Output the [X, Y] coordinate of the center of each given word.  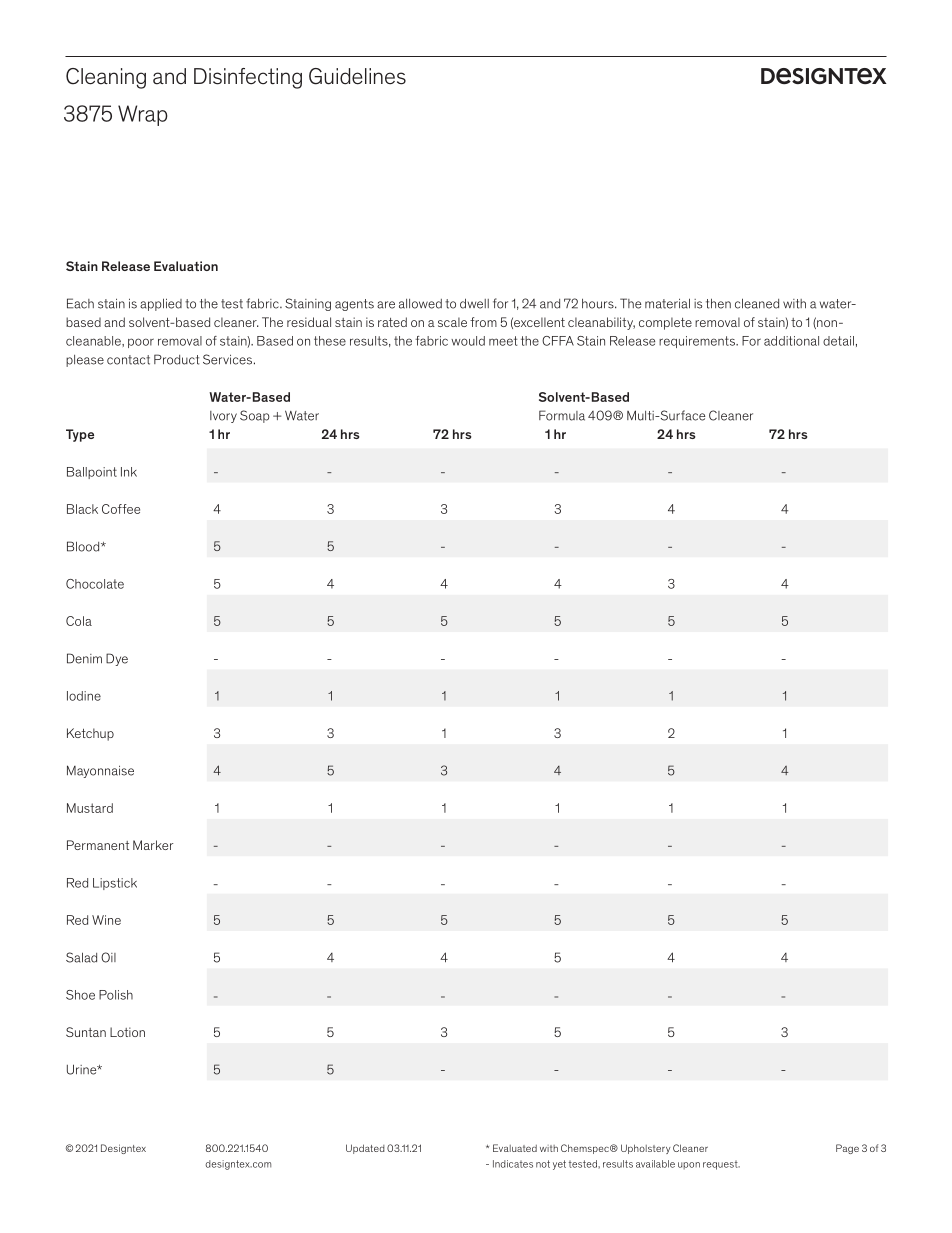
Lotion [127, 1032]
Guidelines [357, 76]
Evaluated [515, 1148]
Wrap [143, 115]
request [721, 1165]
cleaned [757, 303]
